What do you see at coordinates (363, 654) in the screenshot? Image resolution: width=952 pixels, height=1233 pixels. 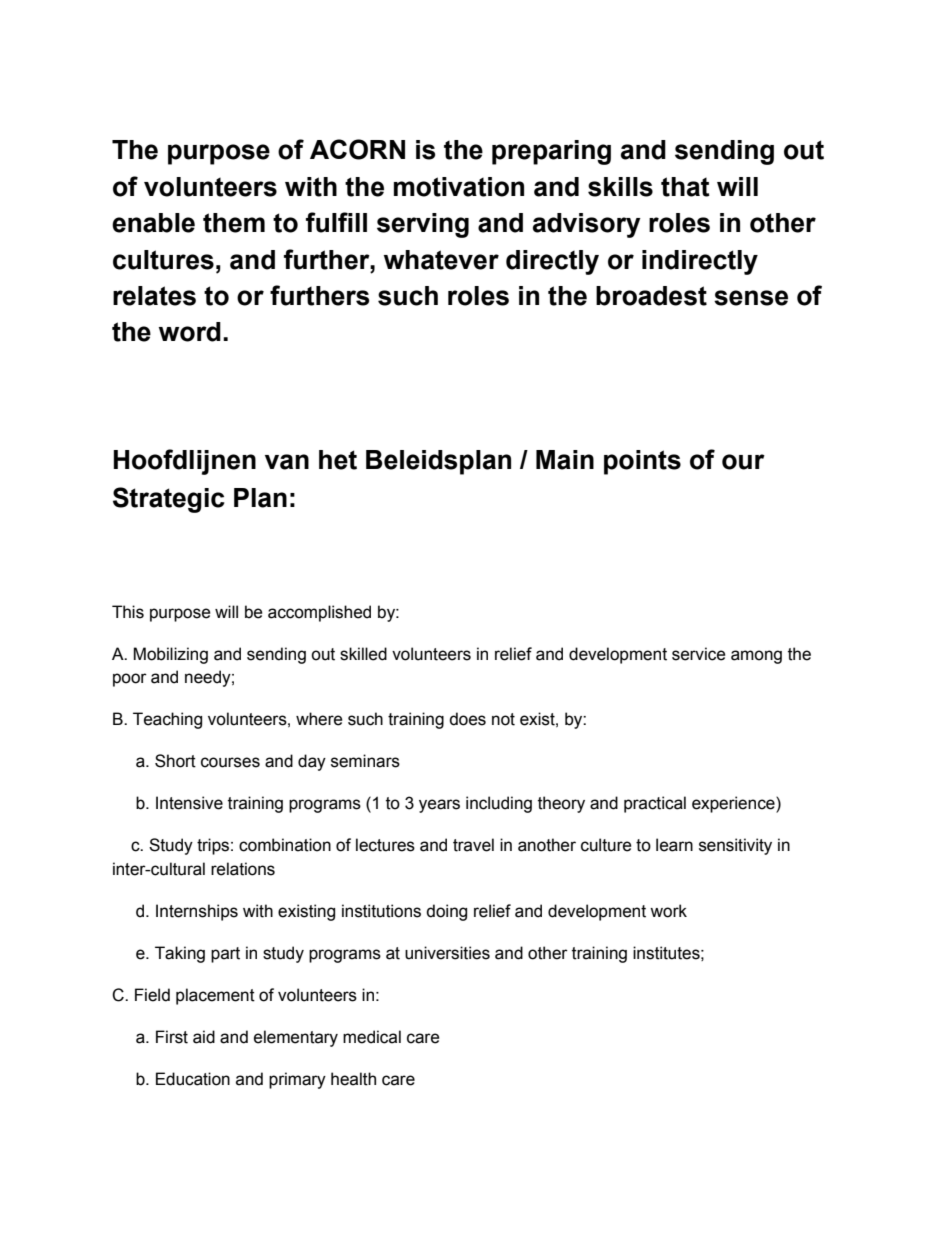 I see `skilled` at bounding box center [363, 654].
